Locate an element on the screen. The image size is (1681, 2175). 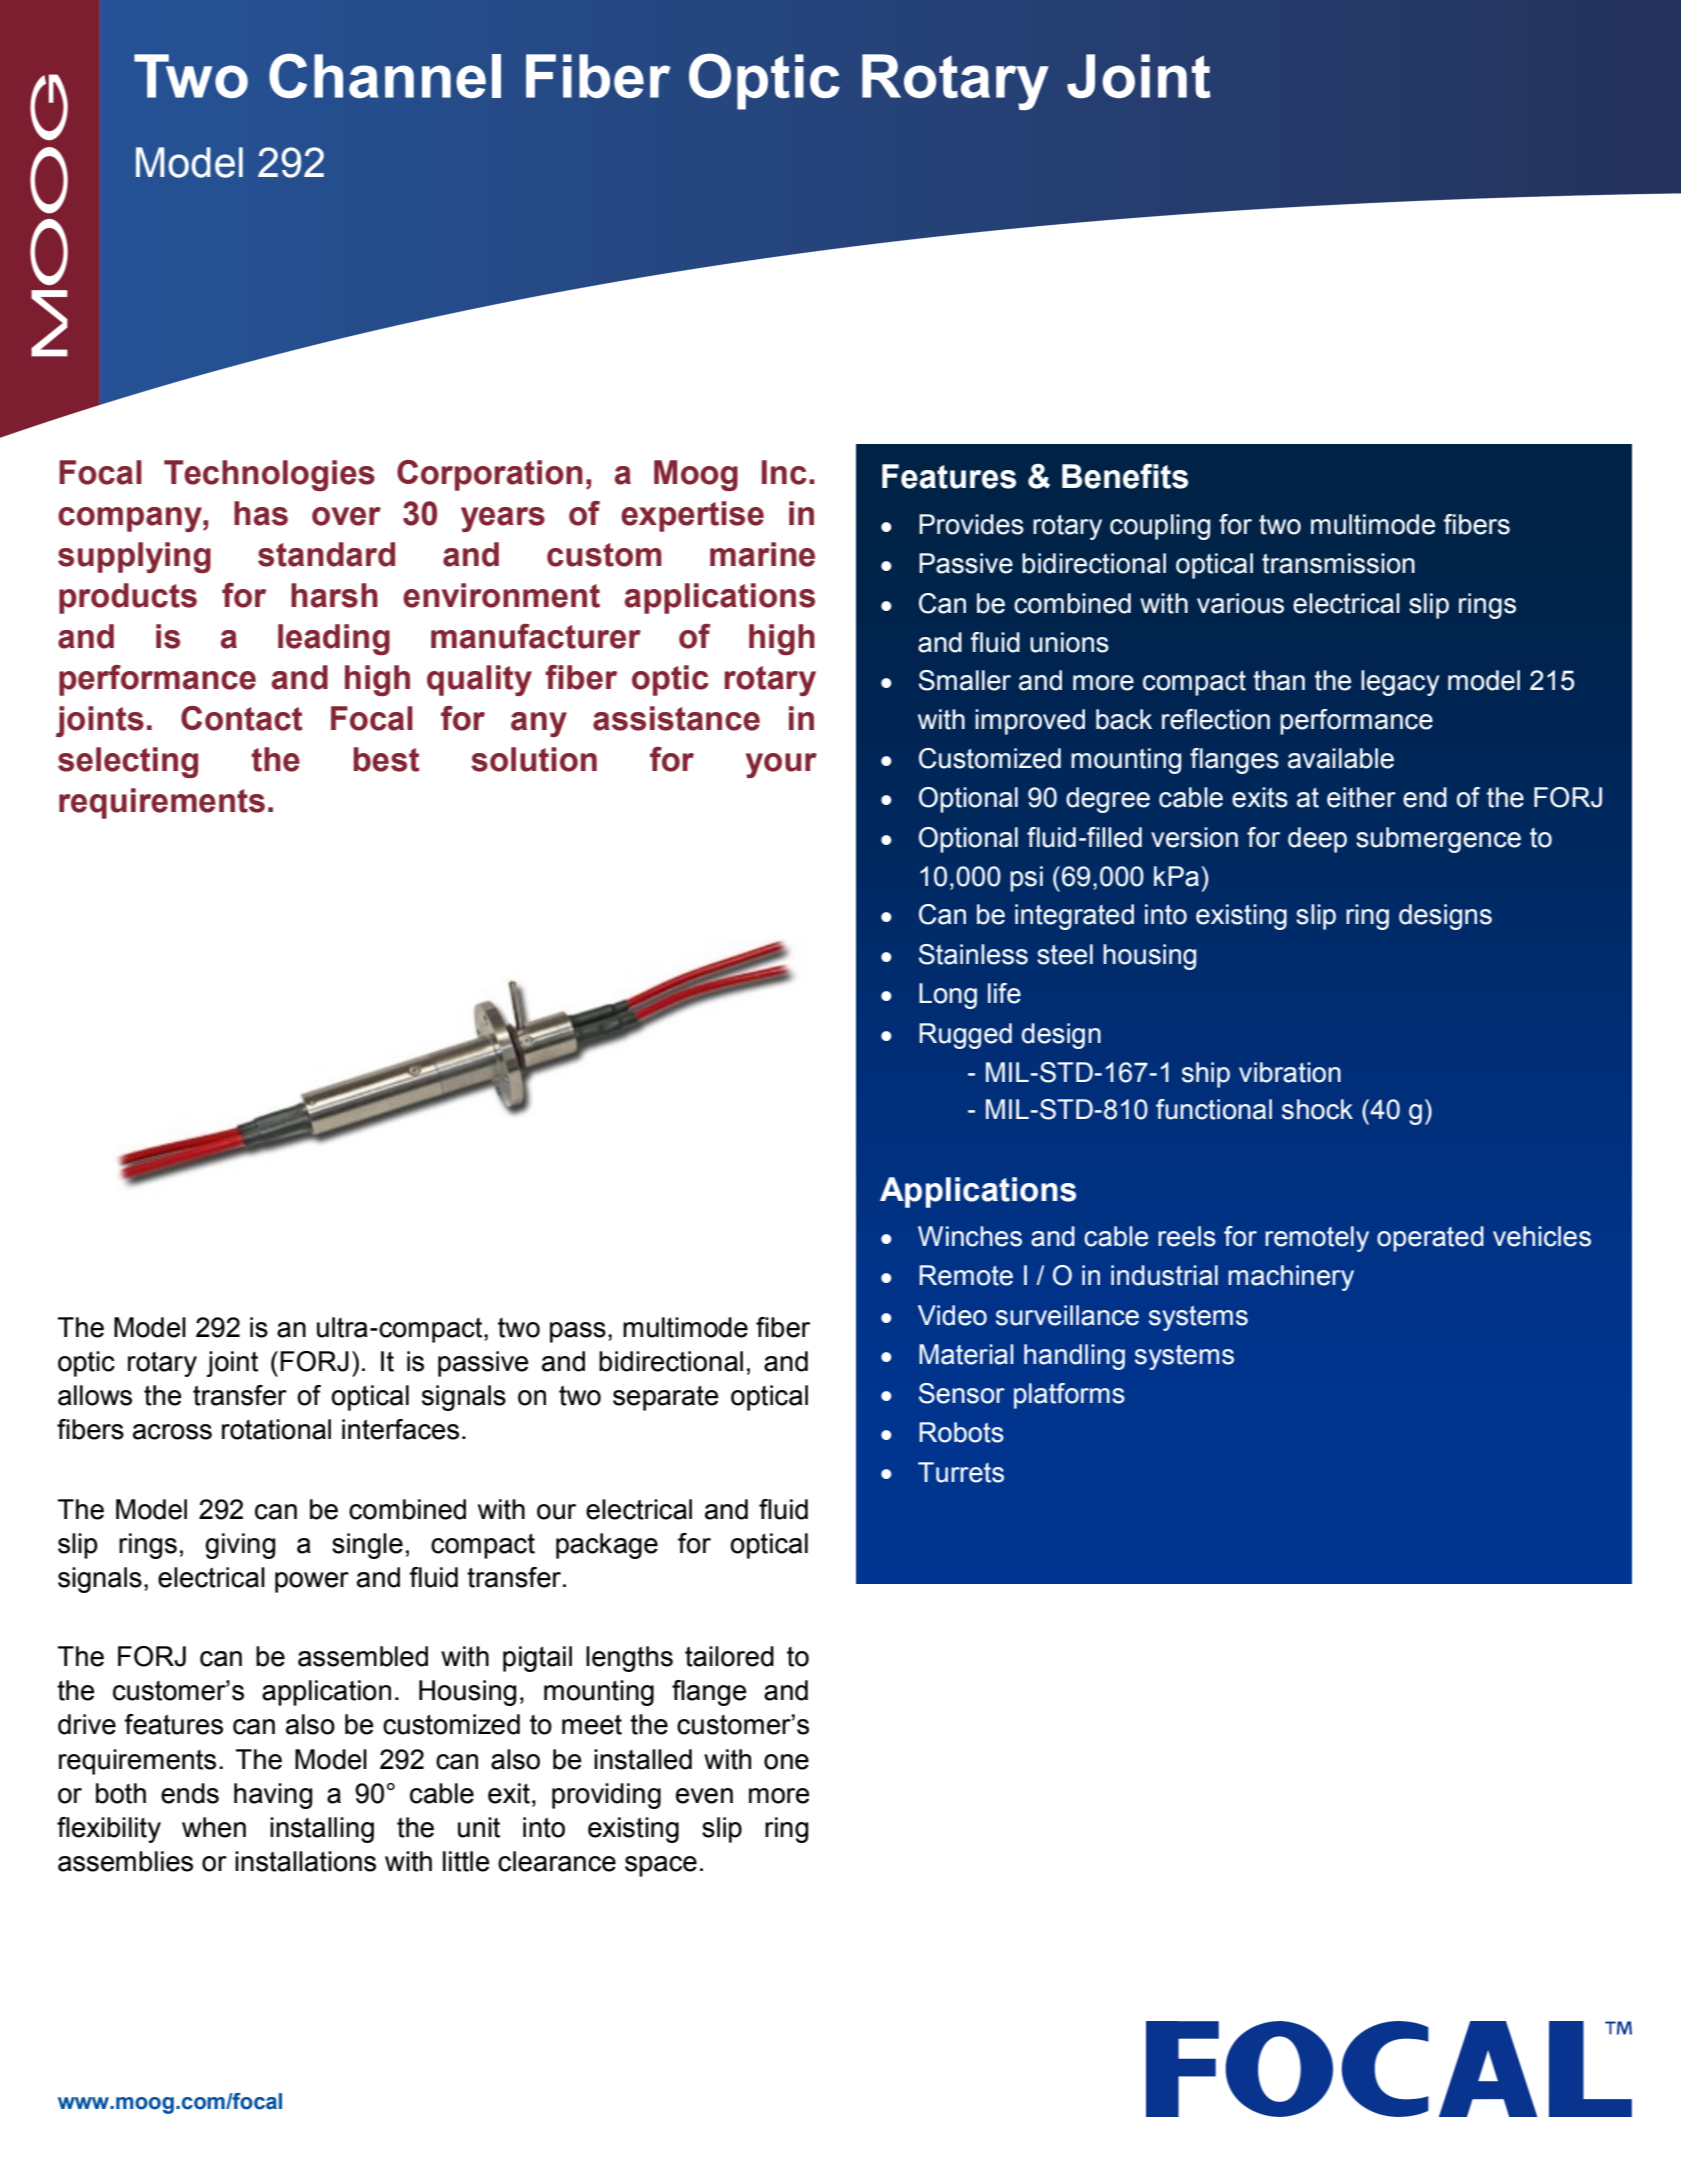
one is located at coordinates (786, 1762).
